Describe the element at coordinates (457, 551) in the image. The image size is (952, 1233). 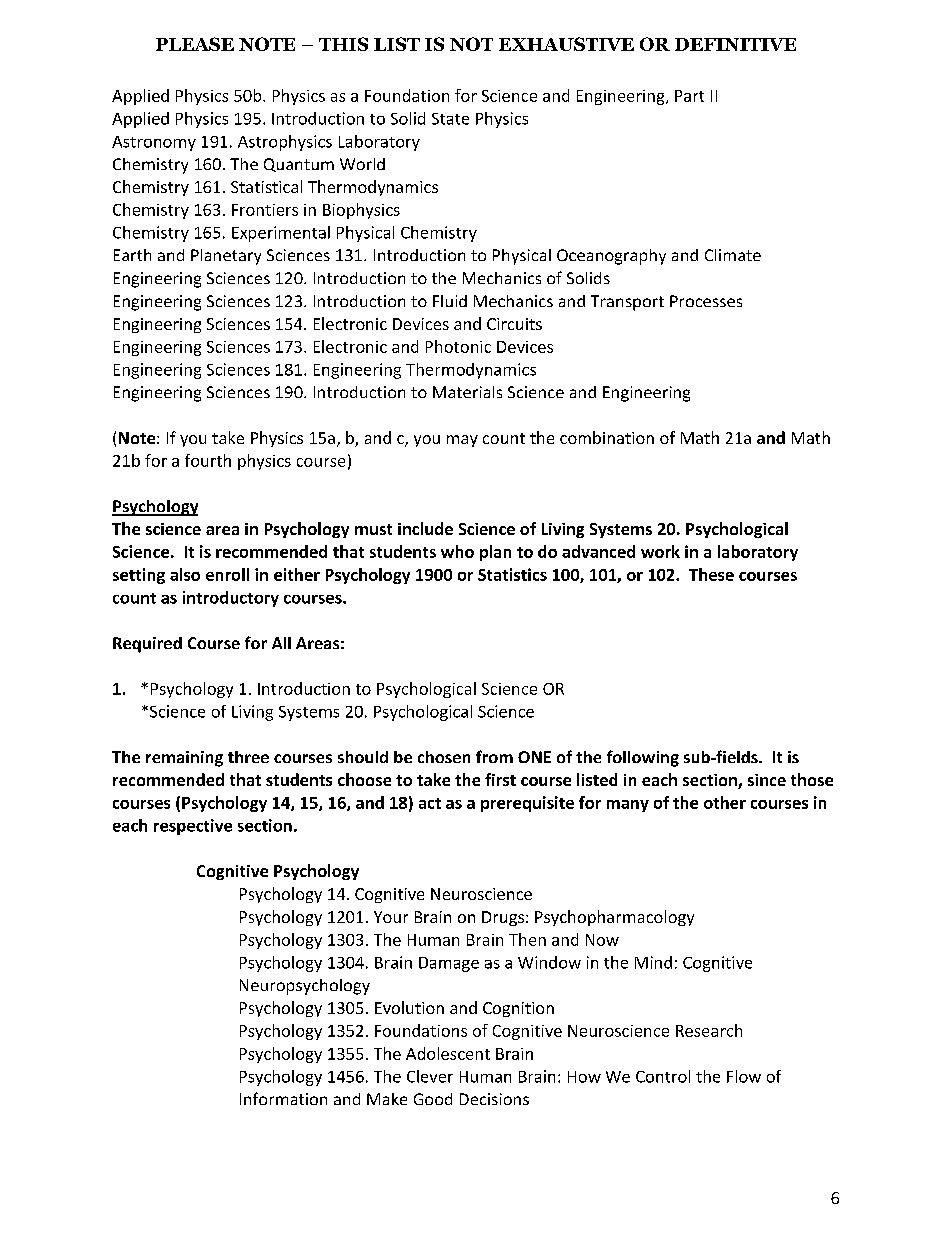
I see `who` at that location.
